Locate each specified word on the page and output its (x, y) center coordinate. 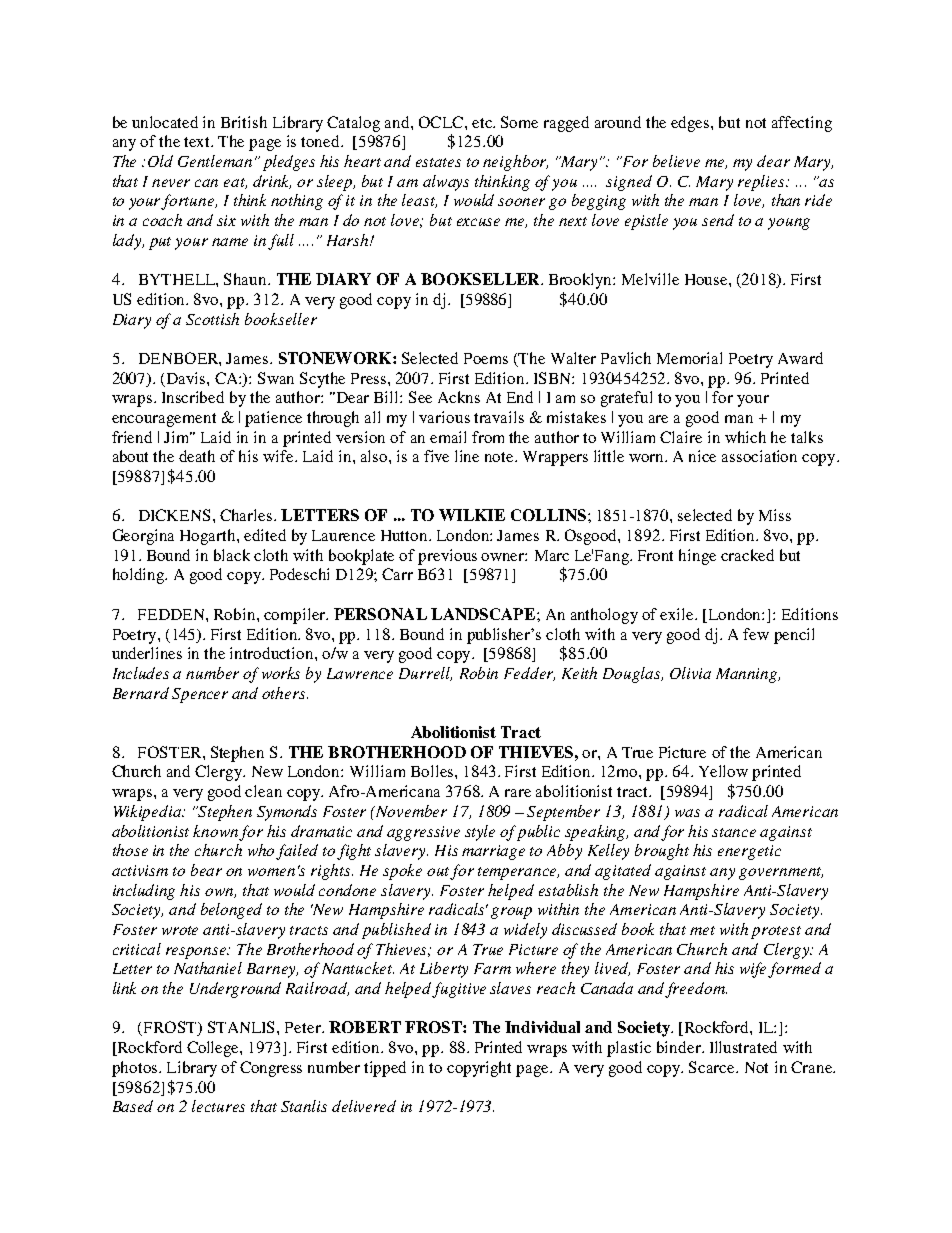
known (215, 831)
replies (762, 183)
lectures (218, 1106)
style (480, 833)
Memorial (689, 358)
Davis (187, 378)
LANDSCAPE (484, 614)
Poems (486, 358)
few (756, 634)
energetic (749, 852)
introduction (273, 653)
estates (438, 162)
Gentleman (215, 161)
